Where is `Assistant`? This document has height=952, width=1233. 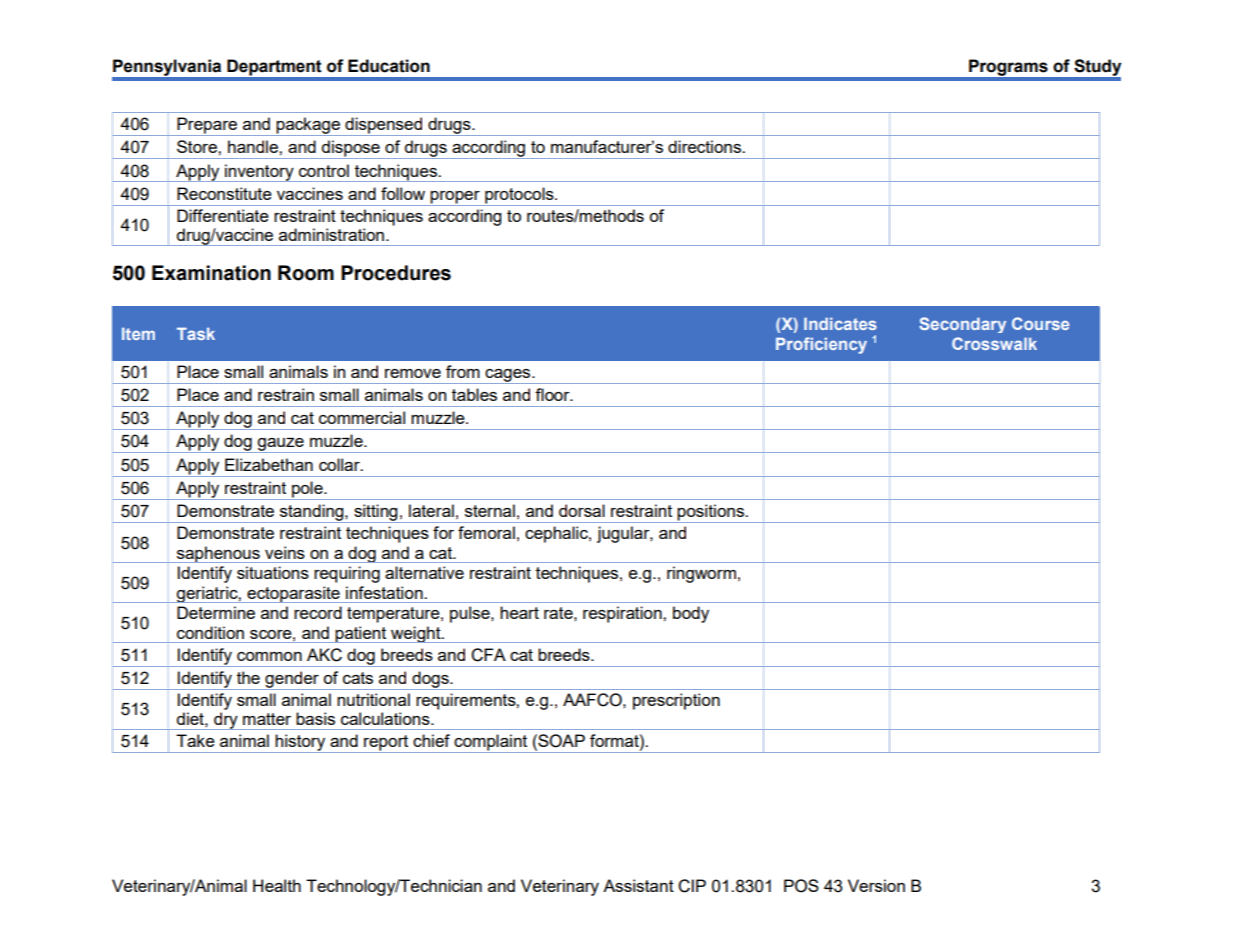
Assistant is located at coordinates (638, 885).
